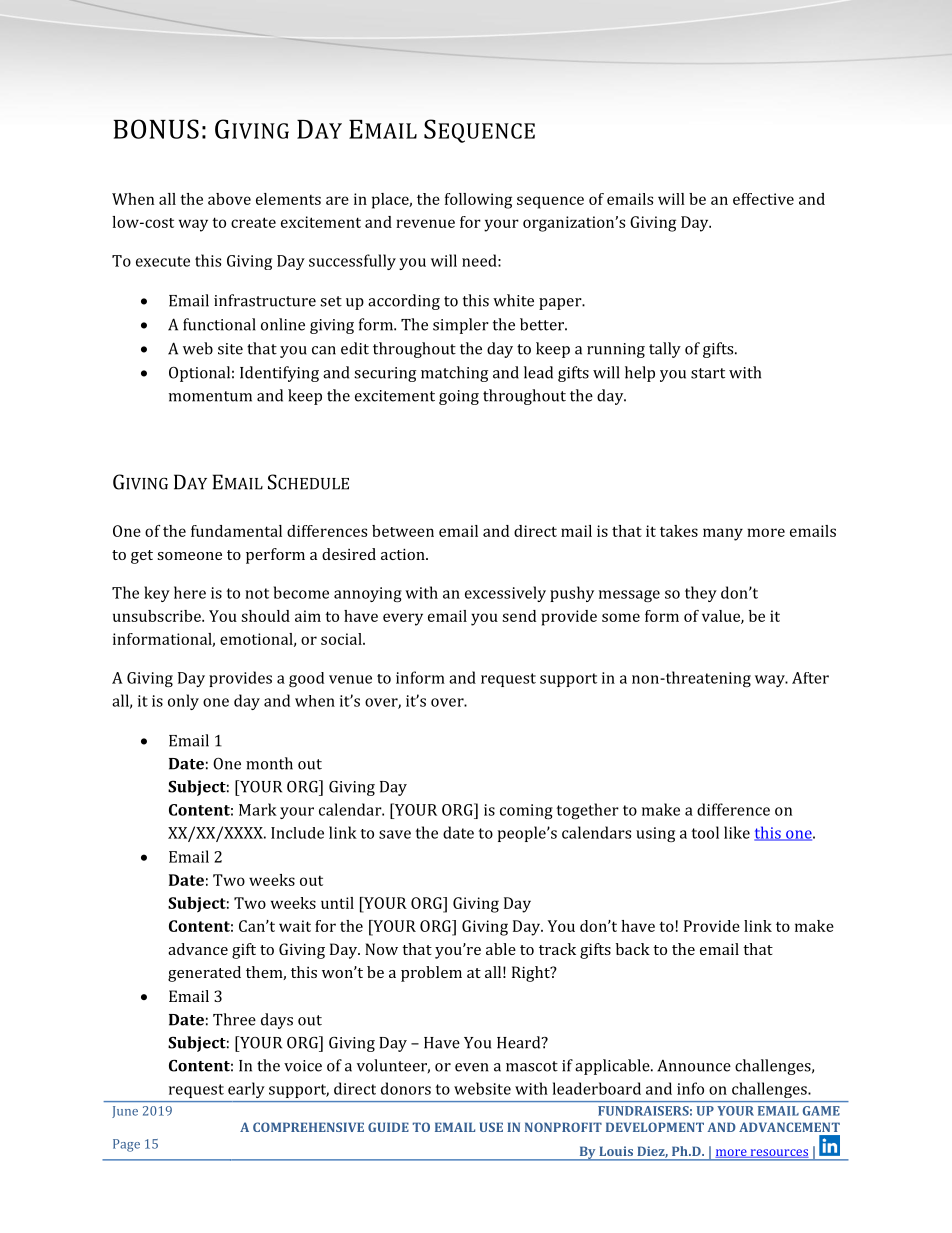 Image resolution: width=952 pixels, height=1233 pixels. What do you see at coordinates (229, 199) in the screenshot?
I see `above` at bounding box center [229, 199].
